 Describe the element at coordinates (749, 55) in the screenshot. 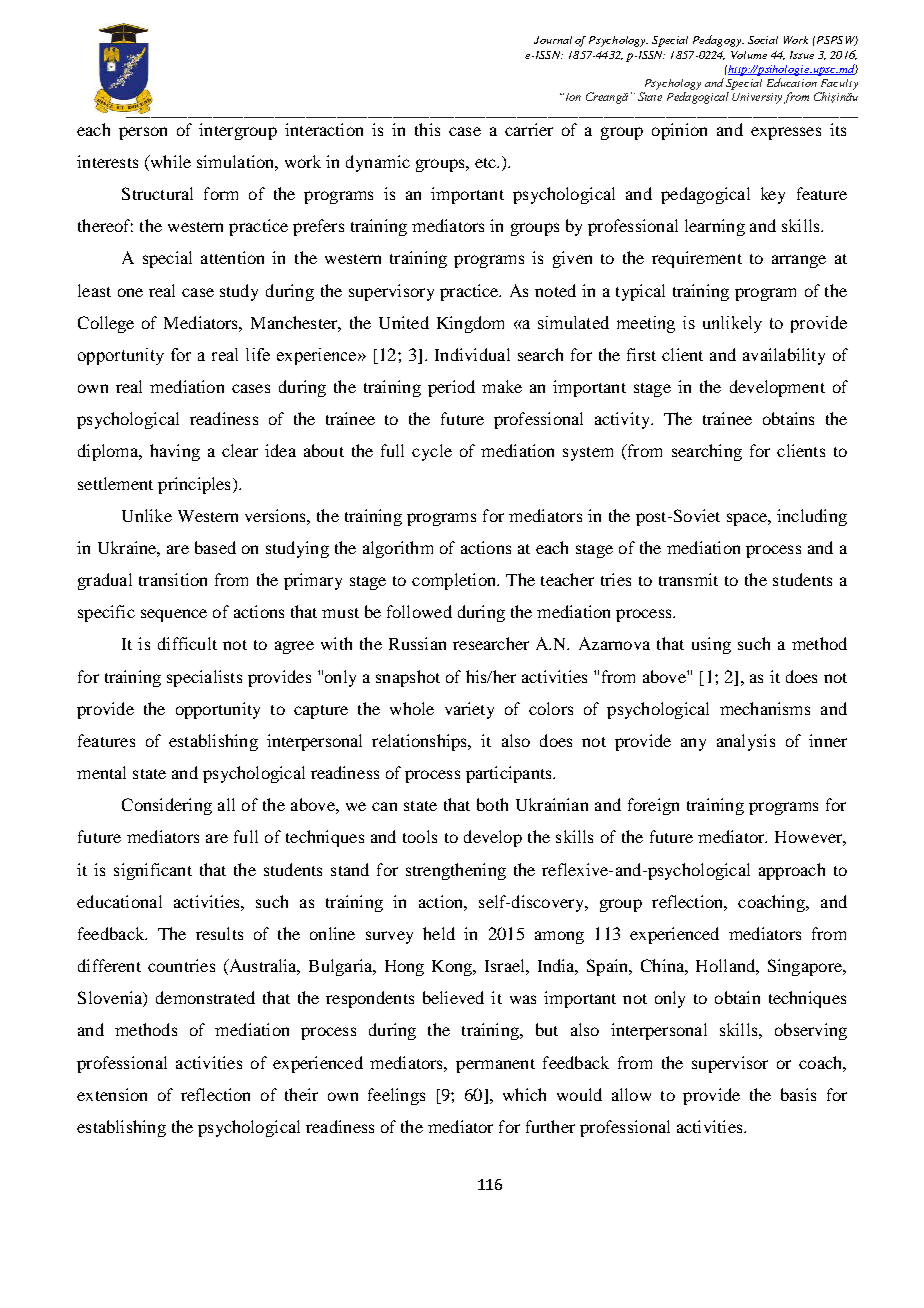

I see `Volume` at that location.
